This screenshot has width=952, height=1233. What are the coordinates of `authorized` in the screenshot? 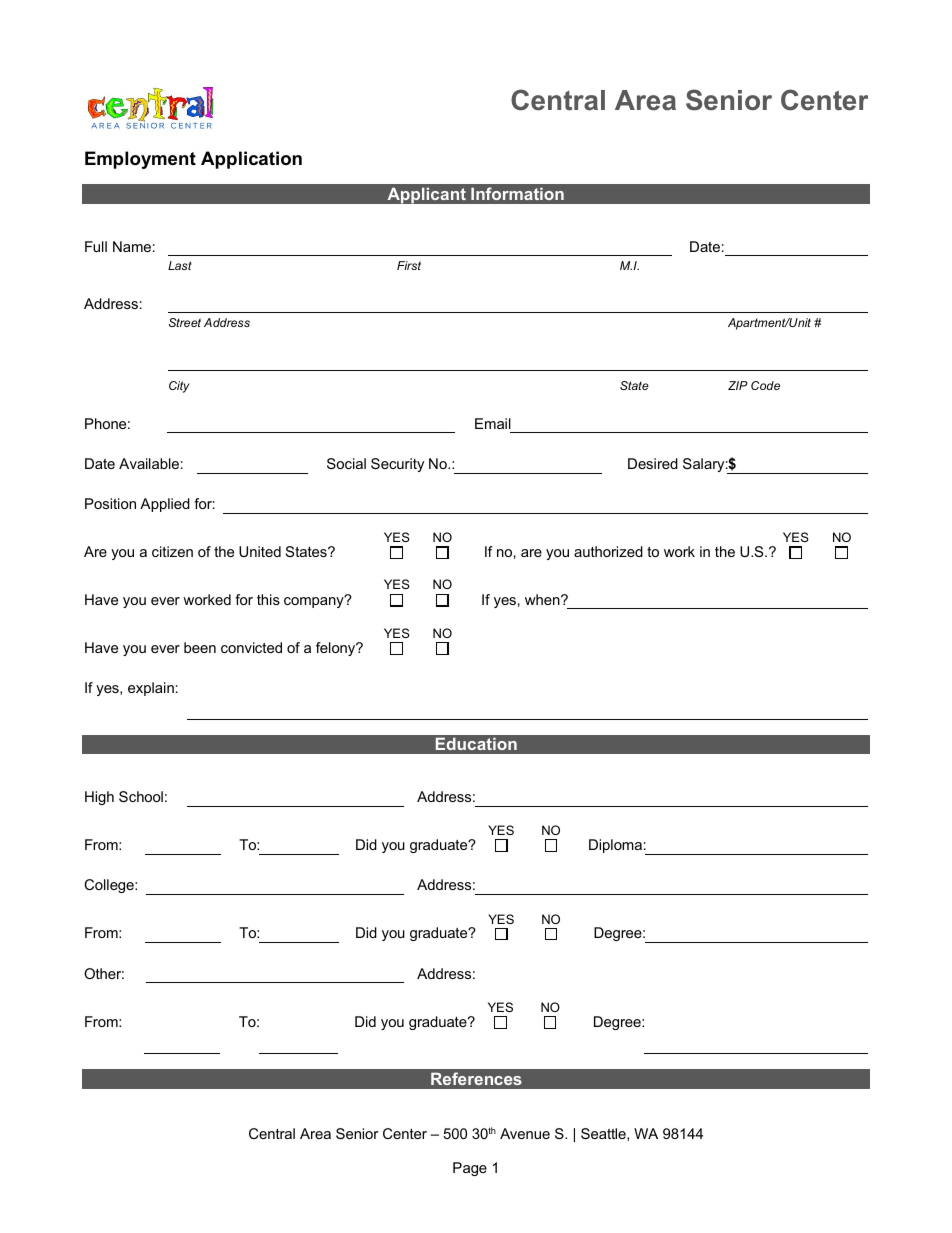 It's located at (608, 551).
